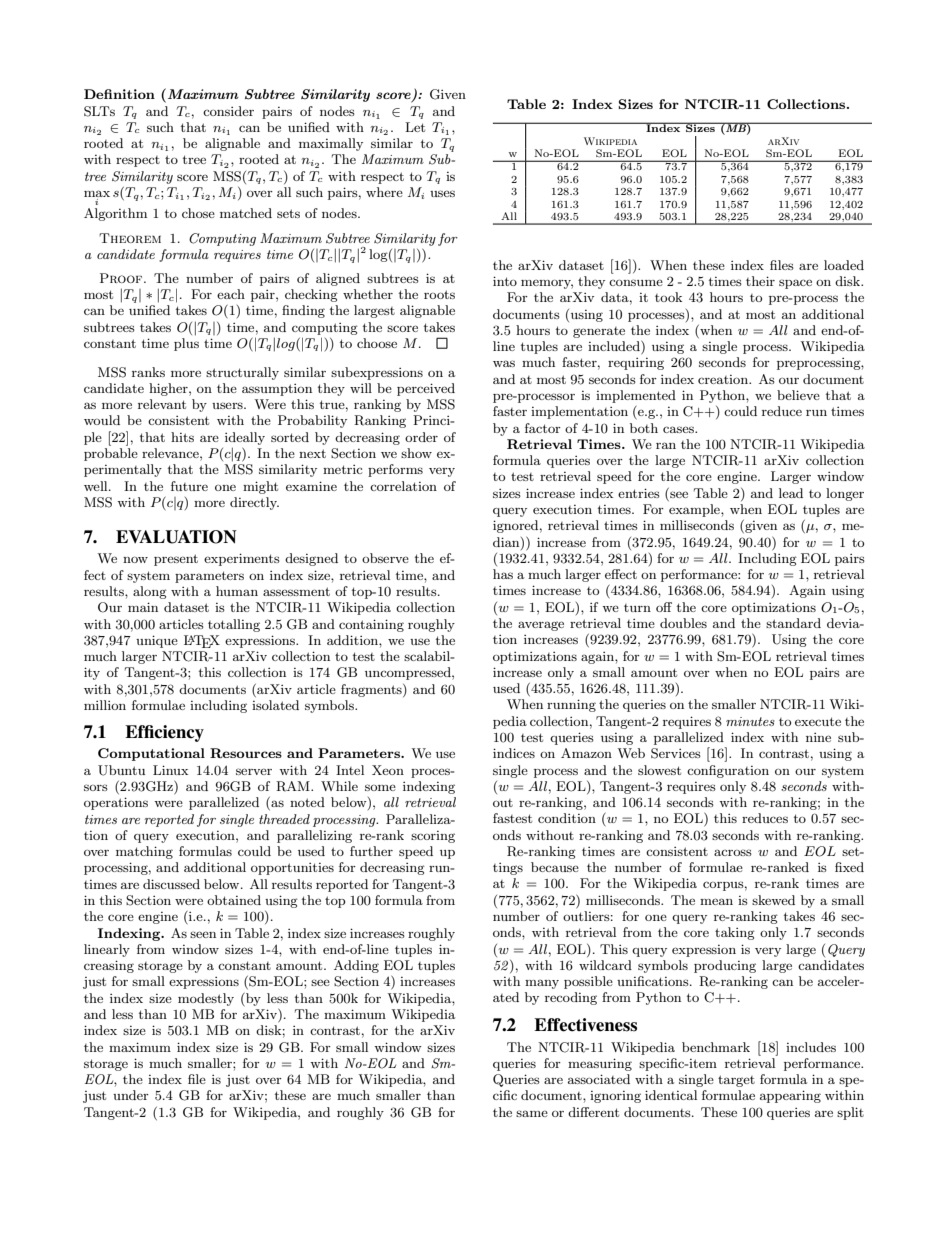 The height and width of the screenshot is (1233, 952). What do you see at coordinates (844, 265) in the screenshot?
I see `loaded` at bounding box center [844, 265].
